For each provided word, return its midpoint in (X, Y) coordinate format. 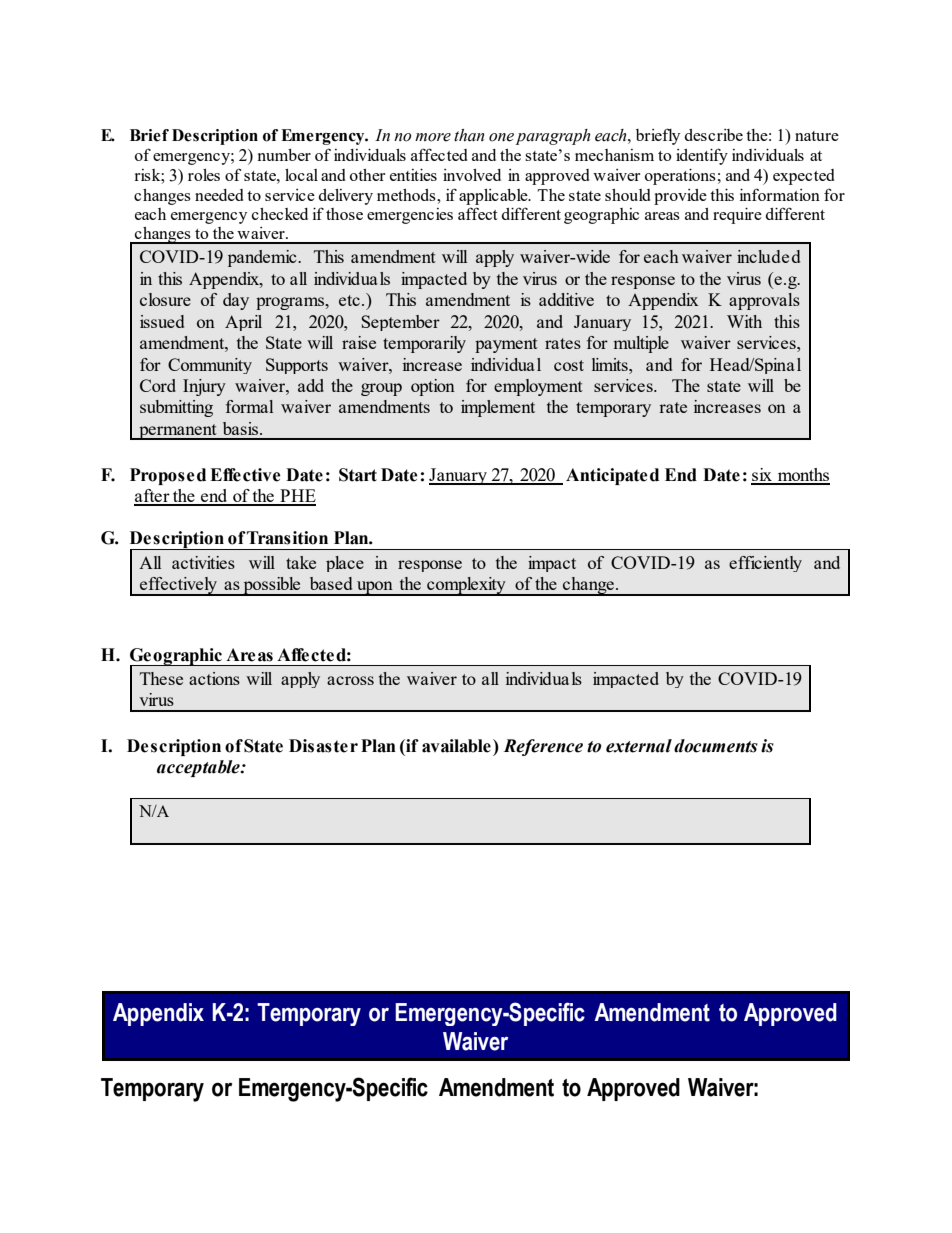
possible (272, 586)
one (501, 137)
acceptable (199, 768)
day (236, 301)
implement (498, 408)
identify (702, 156)
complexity (466, 586)
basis (240, 428)
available (456, 746)
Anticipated (612, 476)
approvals (764, 301)
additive (566, 299)
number (284, 155)
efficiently (765, 564)
